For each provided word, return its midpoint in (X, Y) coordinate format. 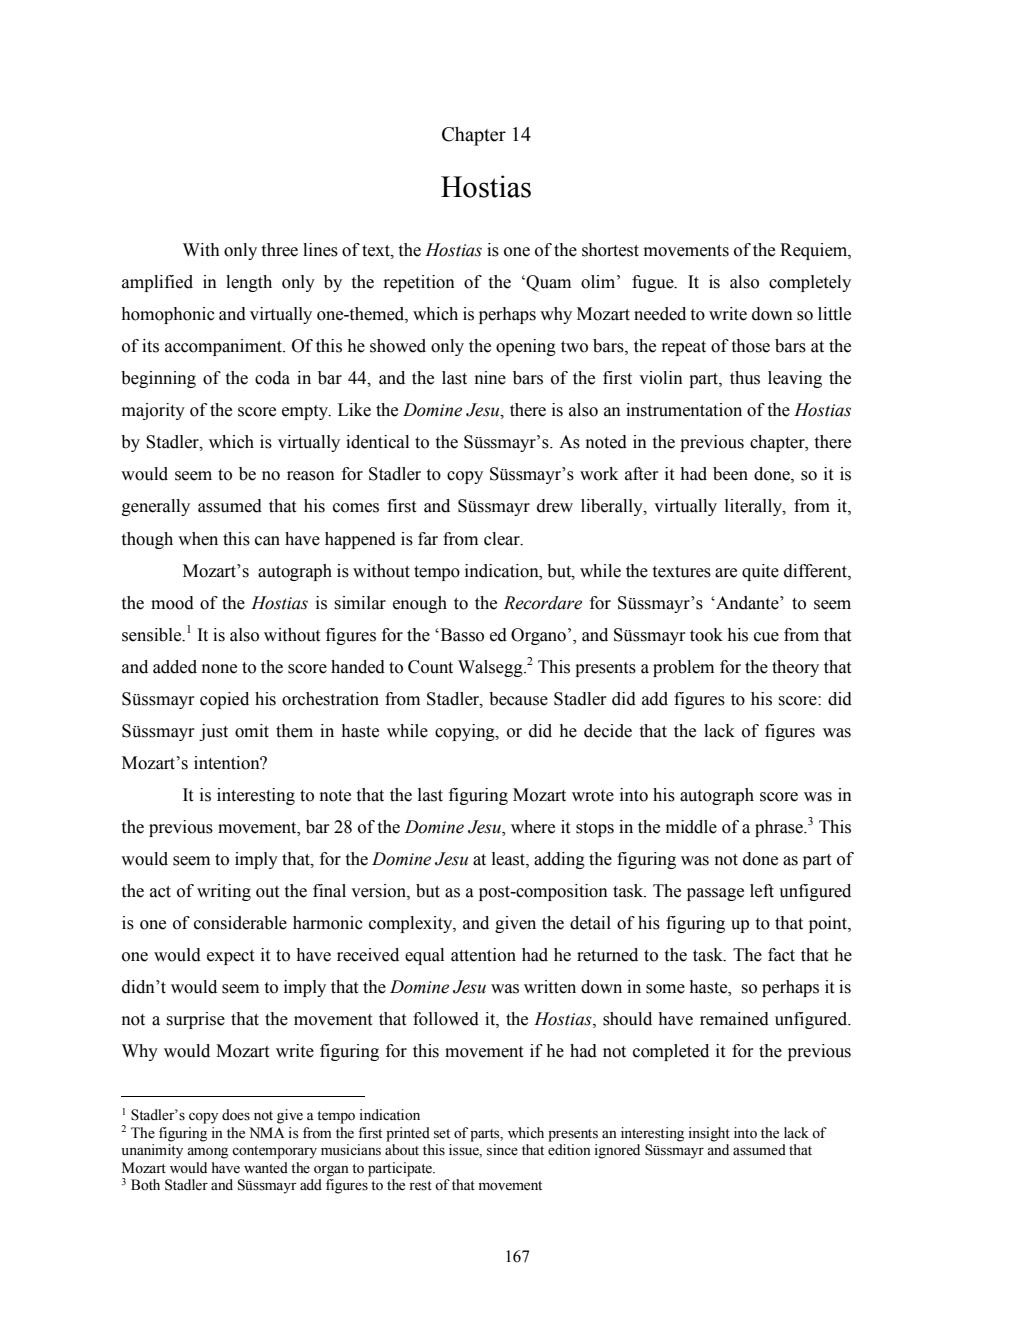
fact (781, 955)
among (207, 1153)
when (198, 539)
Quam (548, 283)
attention (483, 955)
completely (810, 283)
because (518, 699)
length (249, 283)
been (730, 474)
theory (795, 668)
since (502, 1150)
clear (503, 539)
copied (224, 700)
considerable (240, 923)
